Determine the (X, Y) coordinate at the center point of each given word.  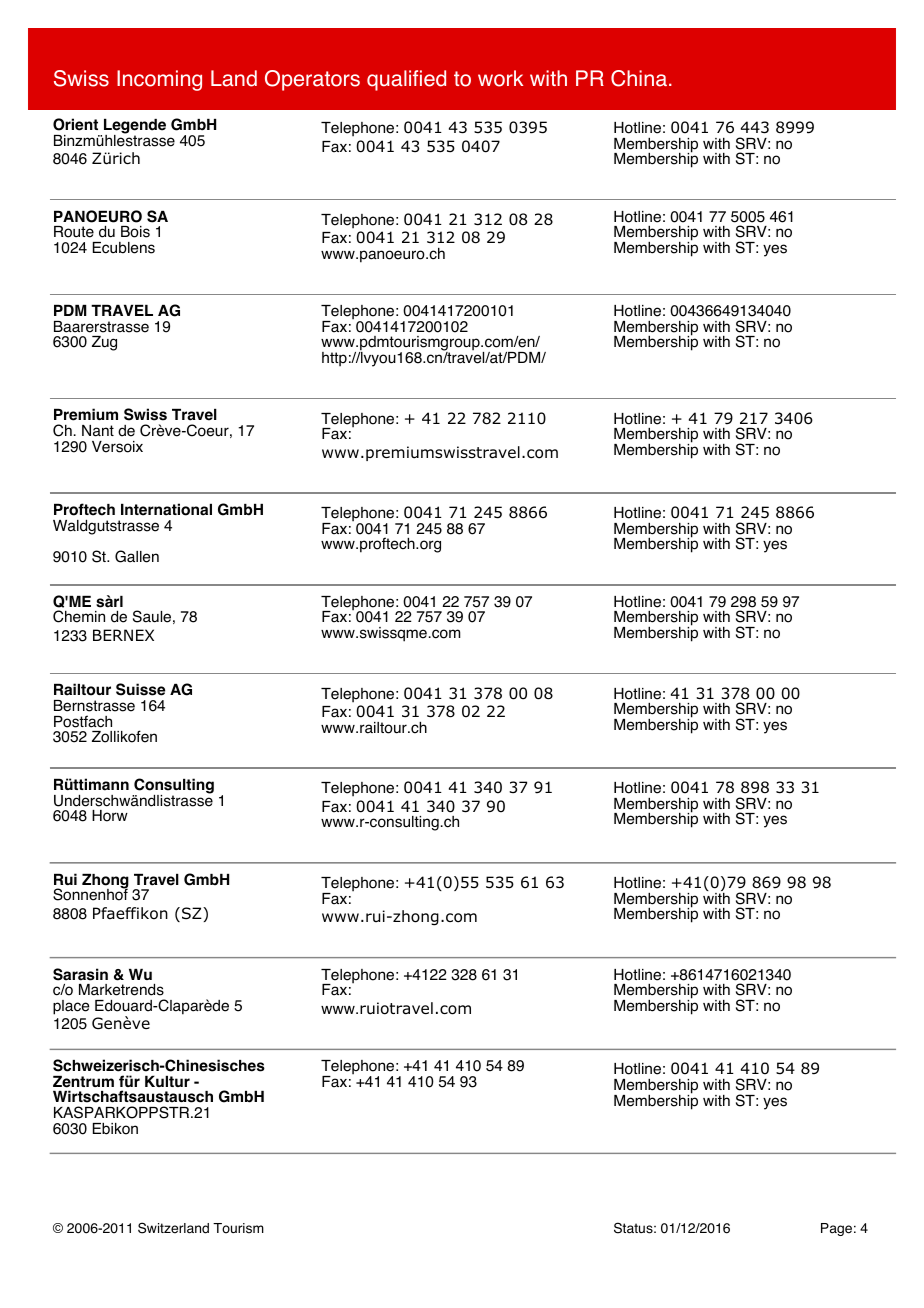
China (639, 78)
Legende (135, 127)
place (71, 1007)
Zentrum (83, 1082)
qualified (406, 80)
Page (836, 1229)
